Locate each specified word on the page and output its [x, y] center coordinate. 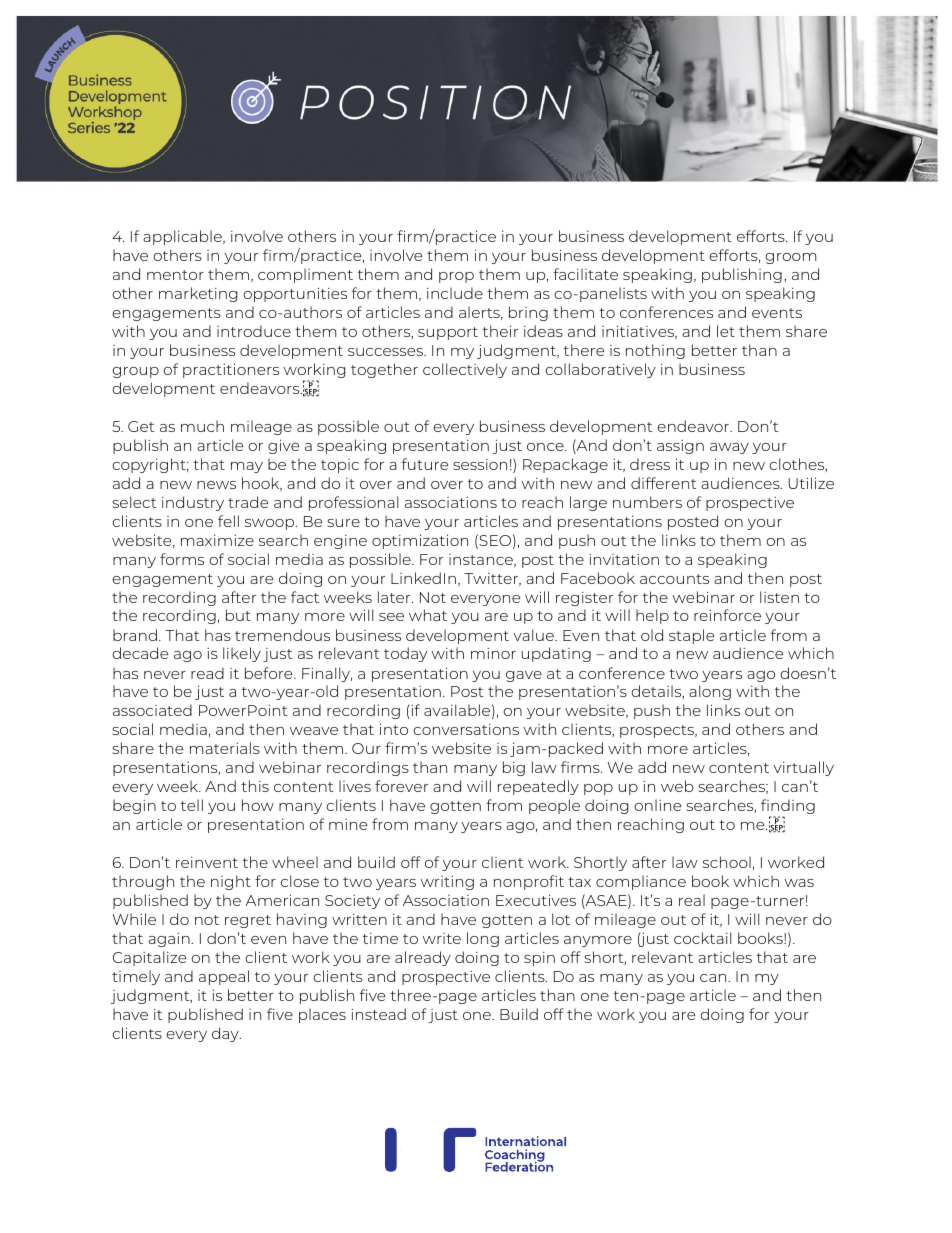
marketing [198, 294]
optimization [420, 541]
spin [539, 959]
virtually [804, 768]
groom [790, 258]
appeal [224, 977]
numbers [647, 502]
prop [456, 277]
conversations [466, 729]
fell [228, 521]
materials [225, 748]
